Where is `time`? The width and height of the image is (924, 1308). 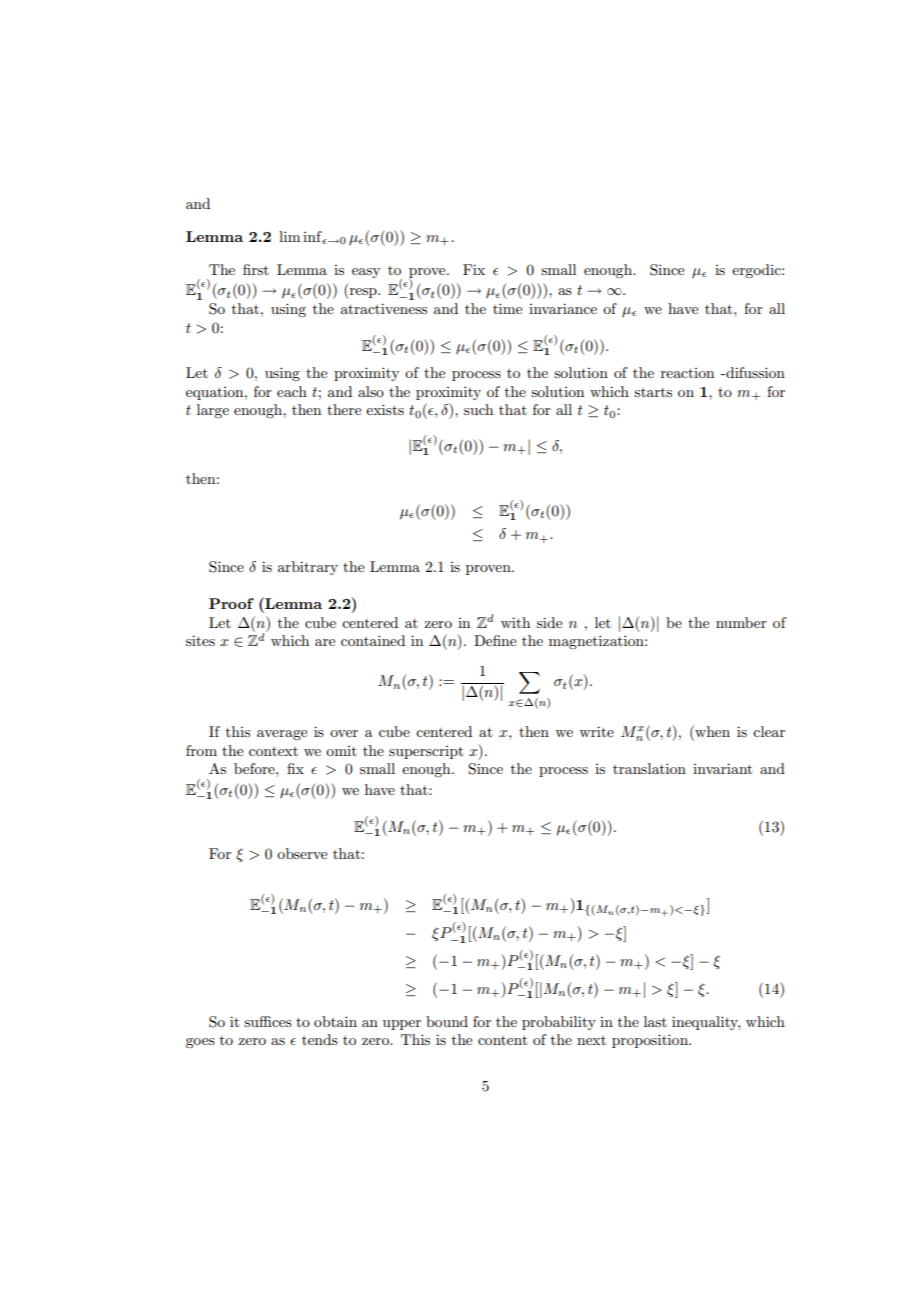
time is located at coordinates (507, 308).
